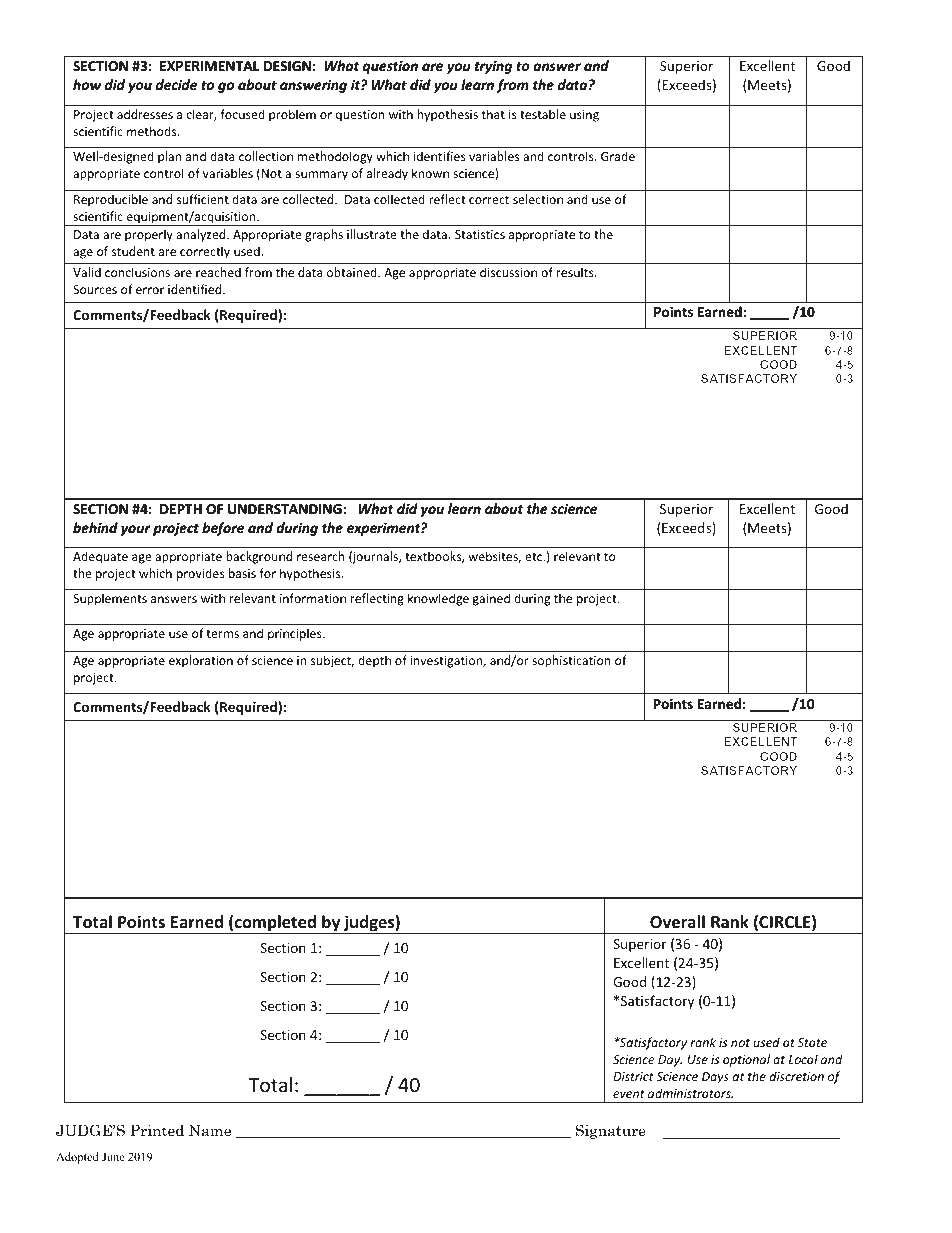 The width and height of the screenshot is (952, 1233). Describe the element at coordinates (576, 272) in the screenshot. I see `results` at that location.
